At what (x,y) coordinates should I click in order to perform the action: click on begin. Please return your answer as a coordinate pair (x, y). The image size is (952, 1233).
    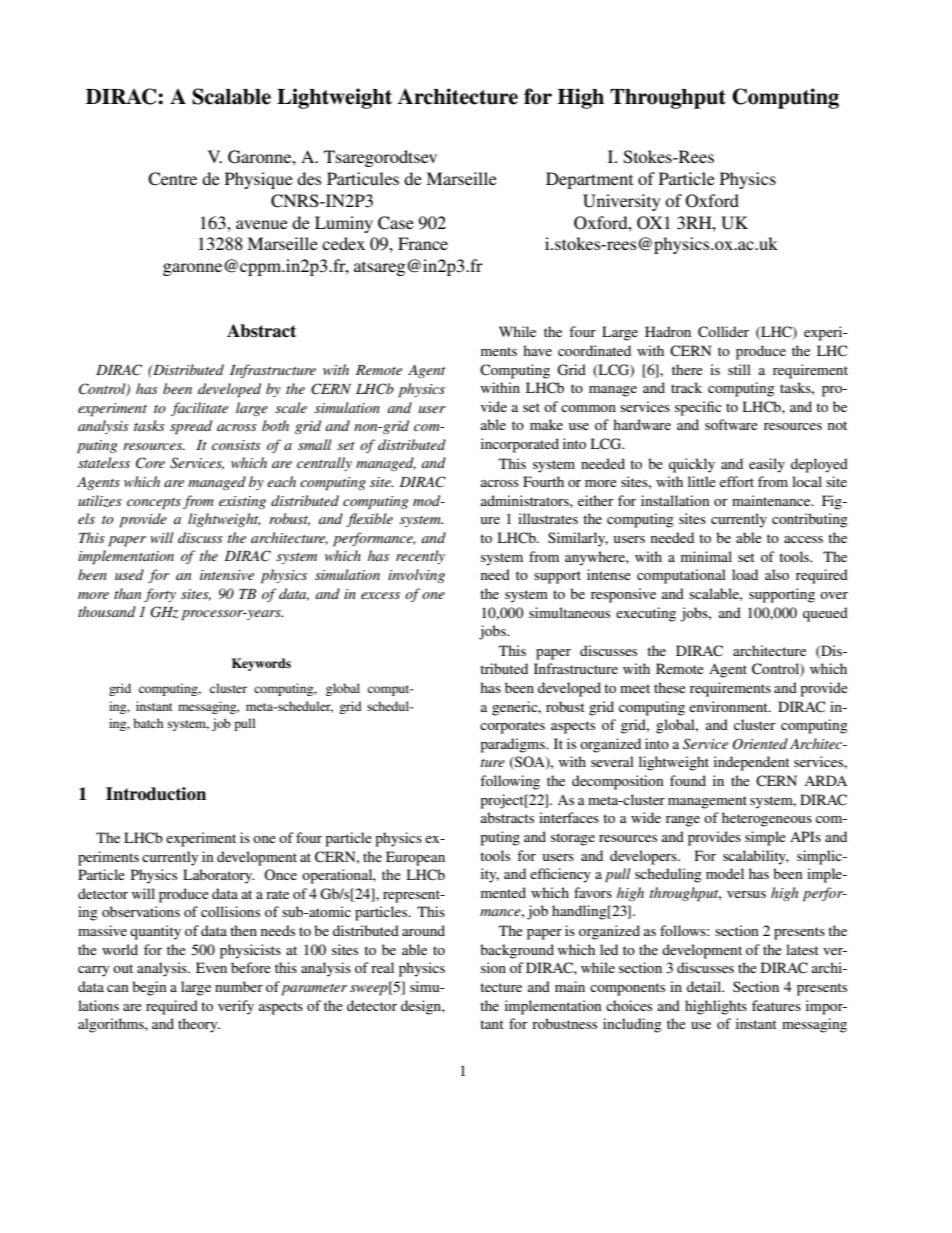
    Looking at the image, I should click on (149, 988).
